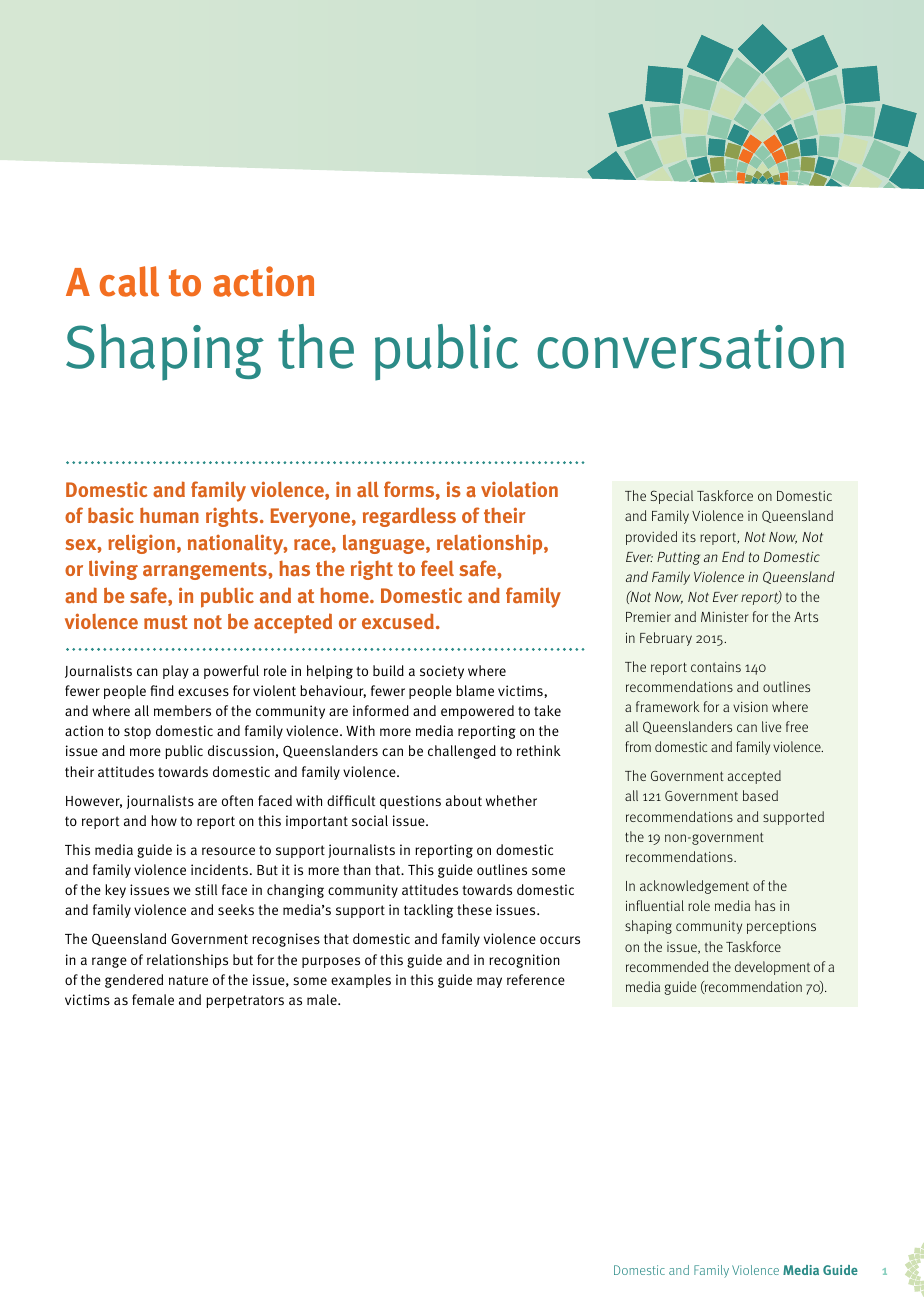 The height and width of the image is (1308, 924). I want to click on development, so click(772, 968).
